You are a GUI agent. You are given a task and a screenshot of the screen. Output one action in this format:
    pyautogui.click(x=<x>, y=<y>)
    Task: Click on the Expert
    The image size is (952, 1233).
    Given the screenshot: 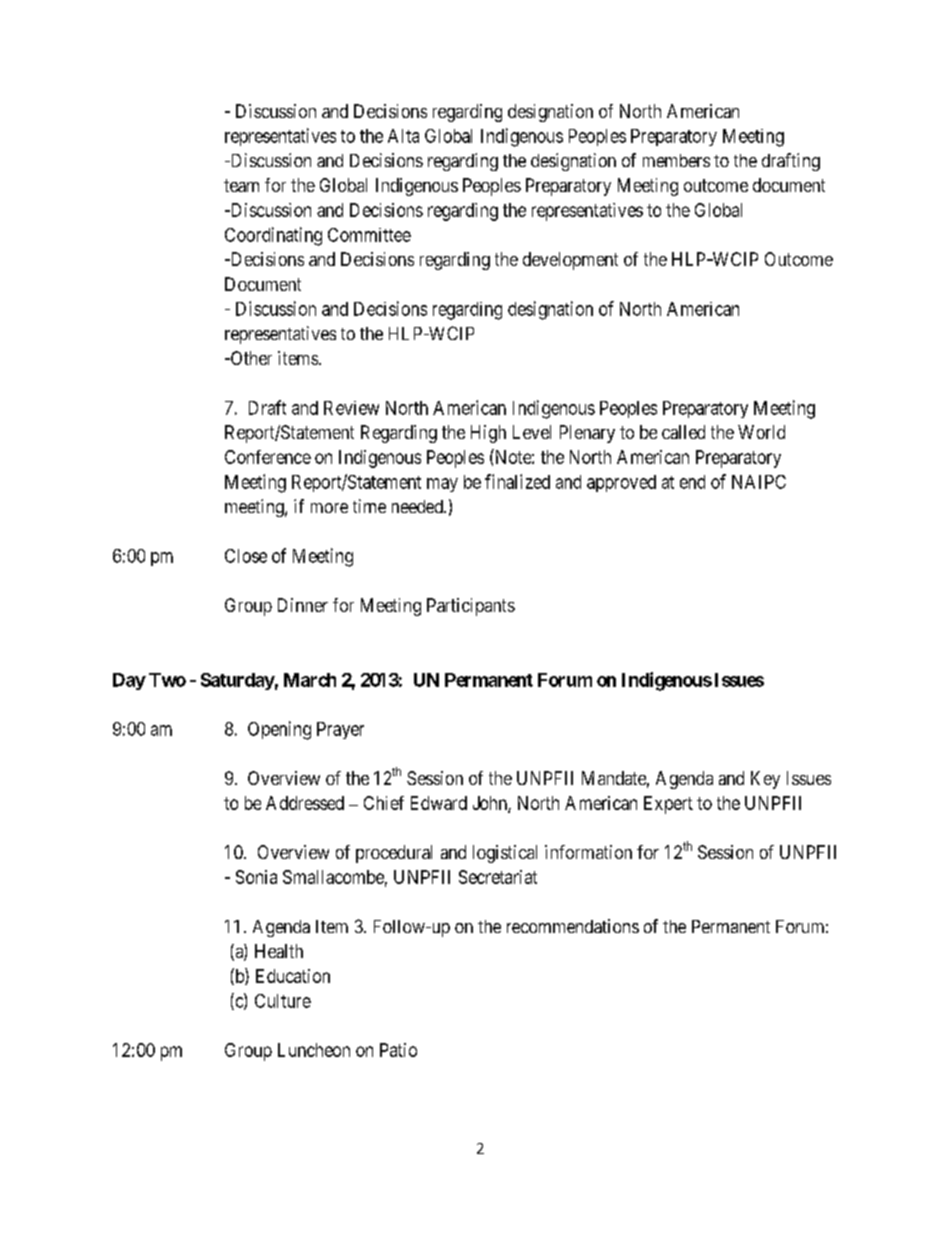 What is the action you would take?
    pyautogui.click(x=668, y=805)
